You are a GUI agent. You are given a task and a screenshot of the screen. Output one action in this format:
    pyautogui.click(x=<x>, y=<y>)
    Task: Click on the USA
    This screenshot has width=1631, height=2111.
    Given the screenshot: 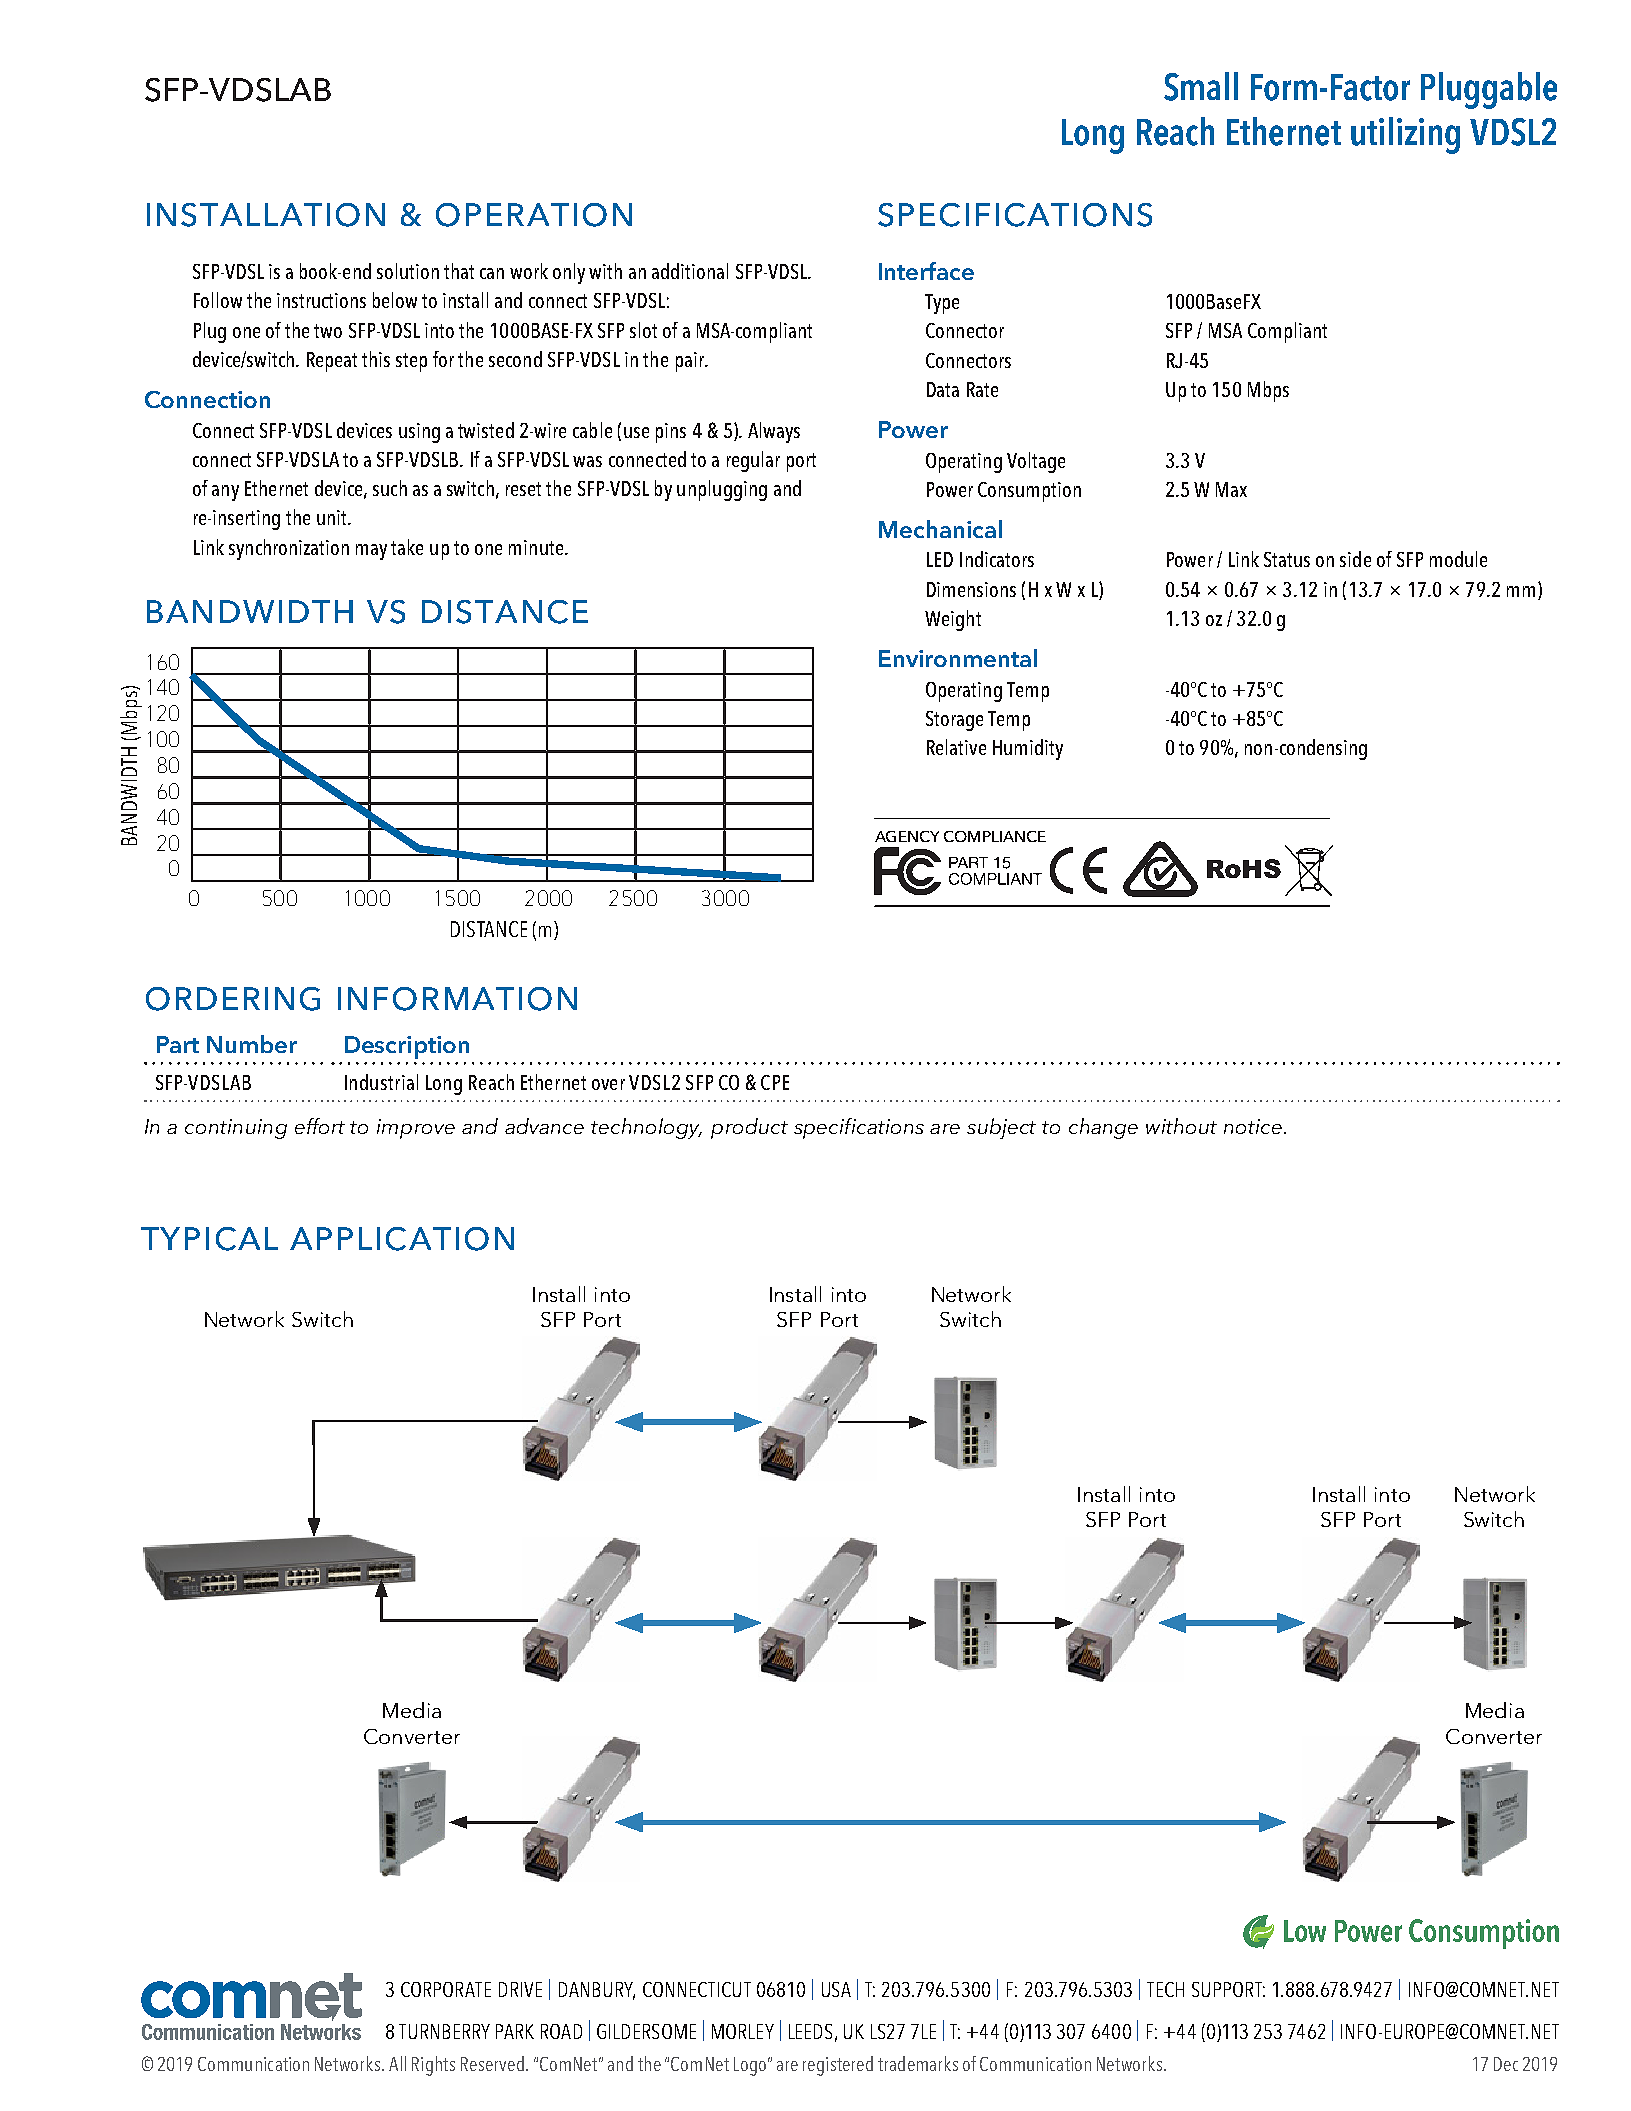 What is the action you would take?
    pyautogui.click(x=836, y=1989)
